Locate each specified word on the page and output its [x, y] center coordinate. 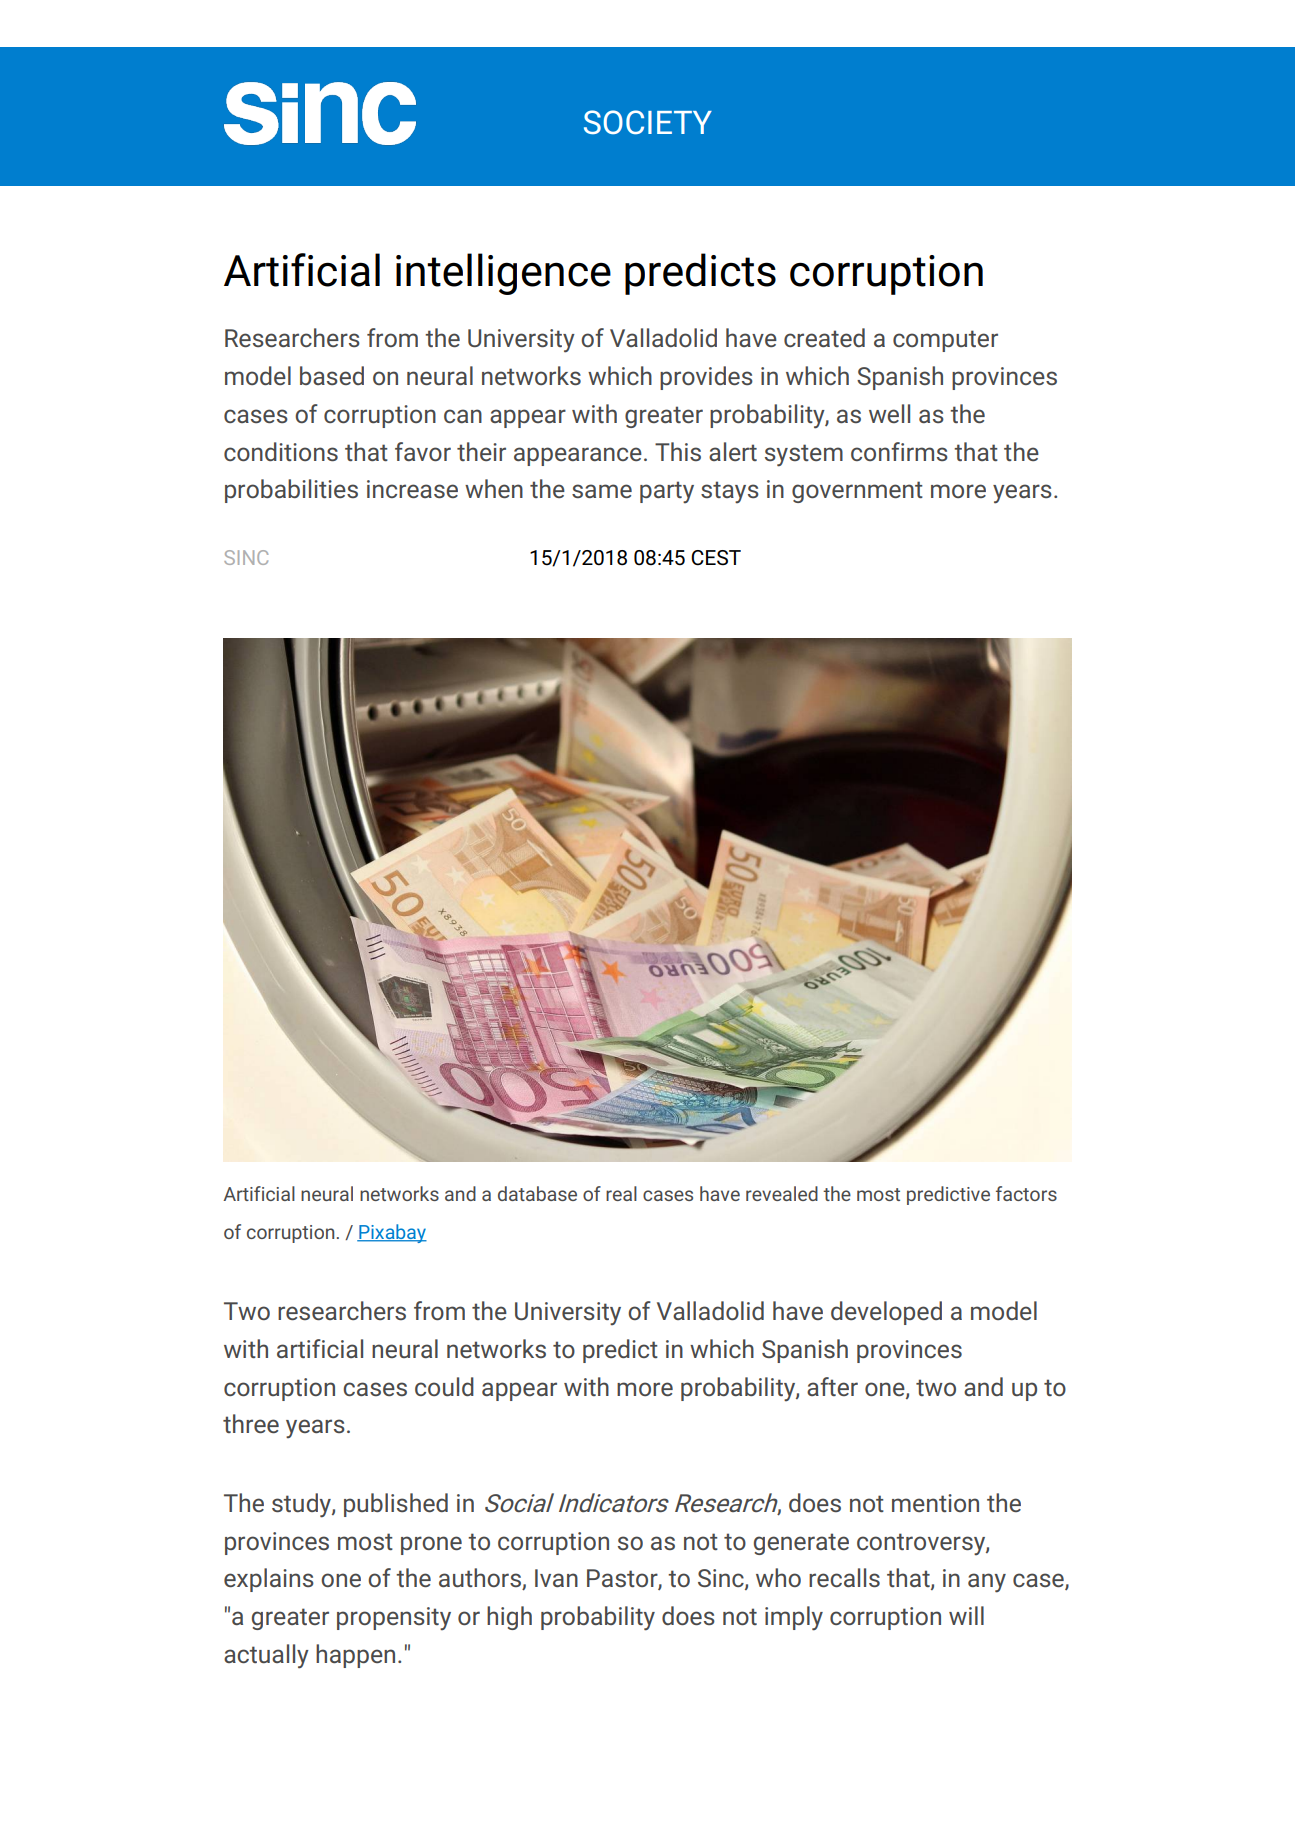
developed [886, 1313]
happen [355, 1656]
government [857, 492]
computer [945, 341]
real [621, 1193]
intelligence [503, 274]
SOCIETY [648, 122]
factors [1026, 1193]
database [537, 1193]
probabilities [291, 491]
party [667, 492]
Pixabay [392, 1233]
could [444, 1386]
